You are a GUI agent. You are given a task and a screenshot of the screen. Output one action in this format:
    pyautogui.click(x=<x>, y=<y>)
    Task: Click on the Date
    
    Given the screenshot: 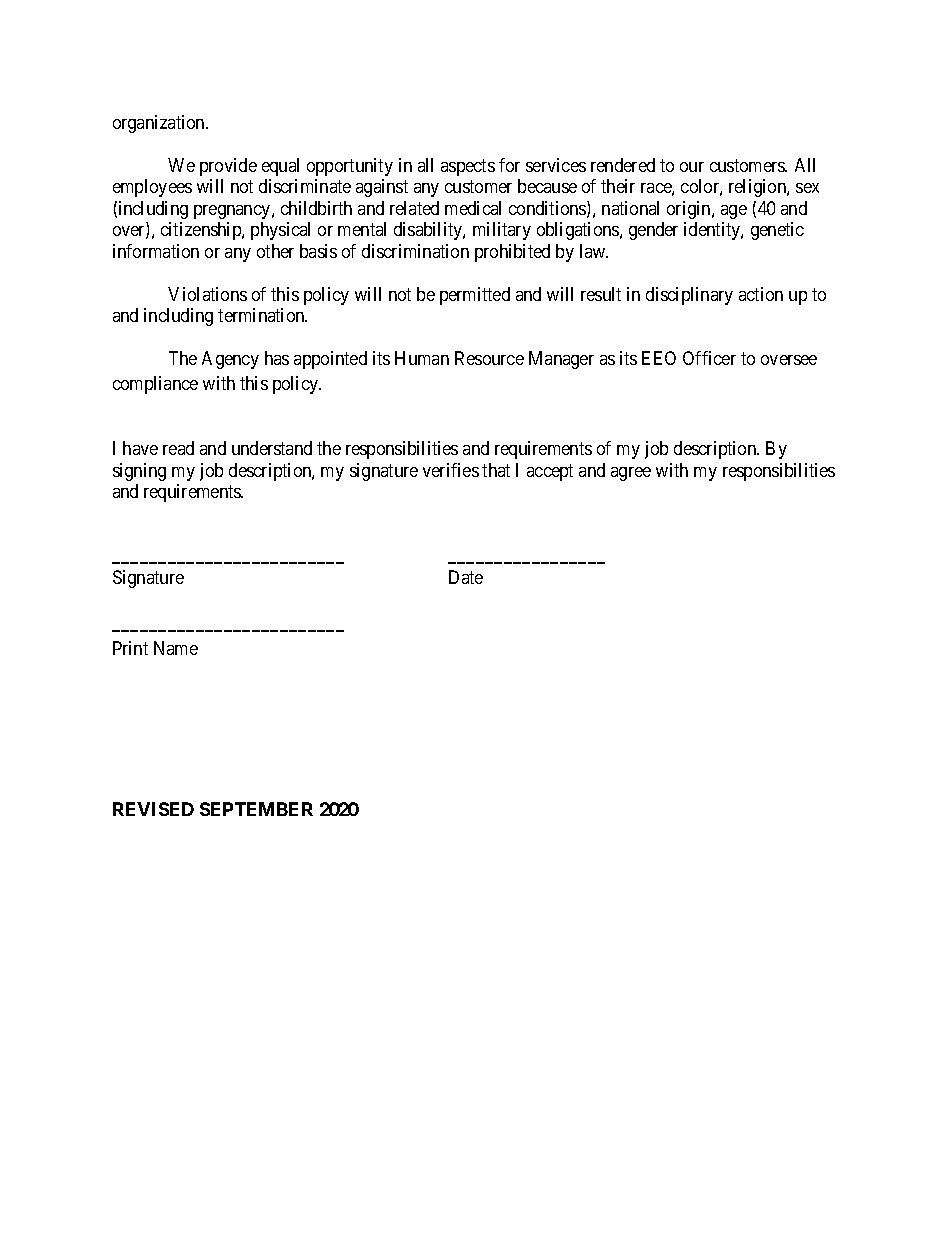 What is the action you would take?
    pyautogui.click(x=466, y=577)
